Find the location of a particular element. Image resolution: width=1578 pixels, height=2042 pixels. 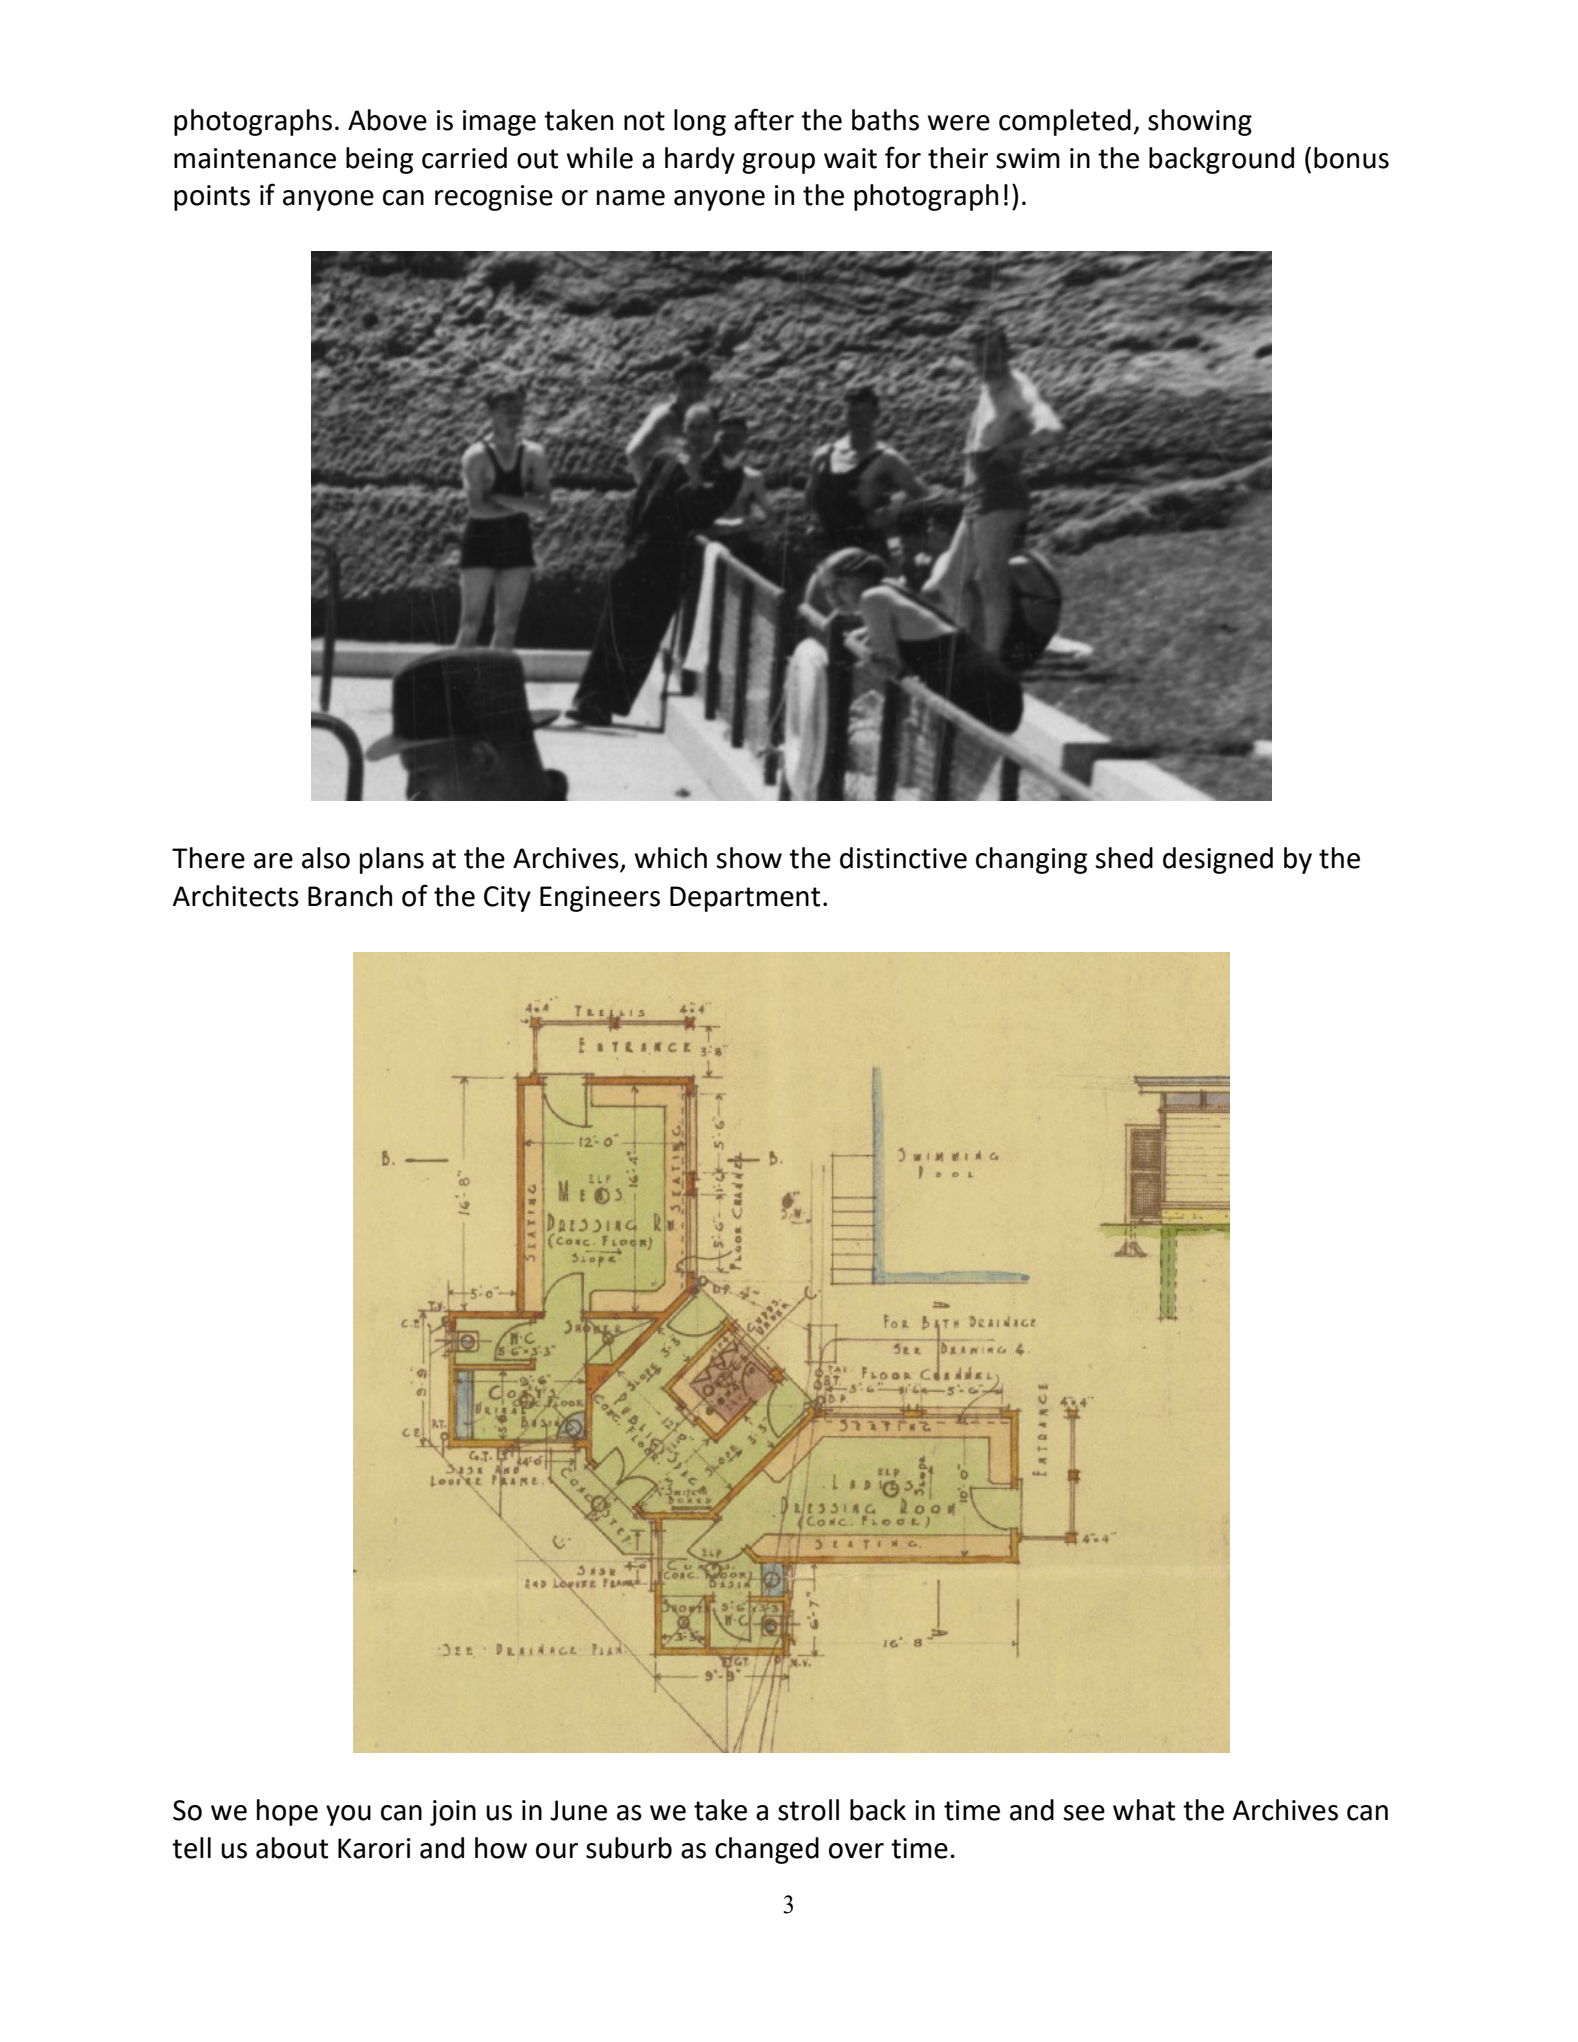

bonus is located at coordinates (1351, 158).
